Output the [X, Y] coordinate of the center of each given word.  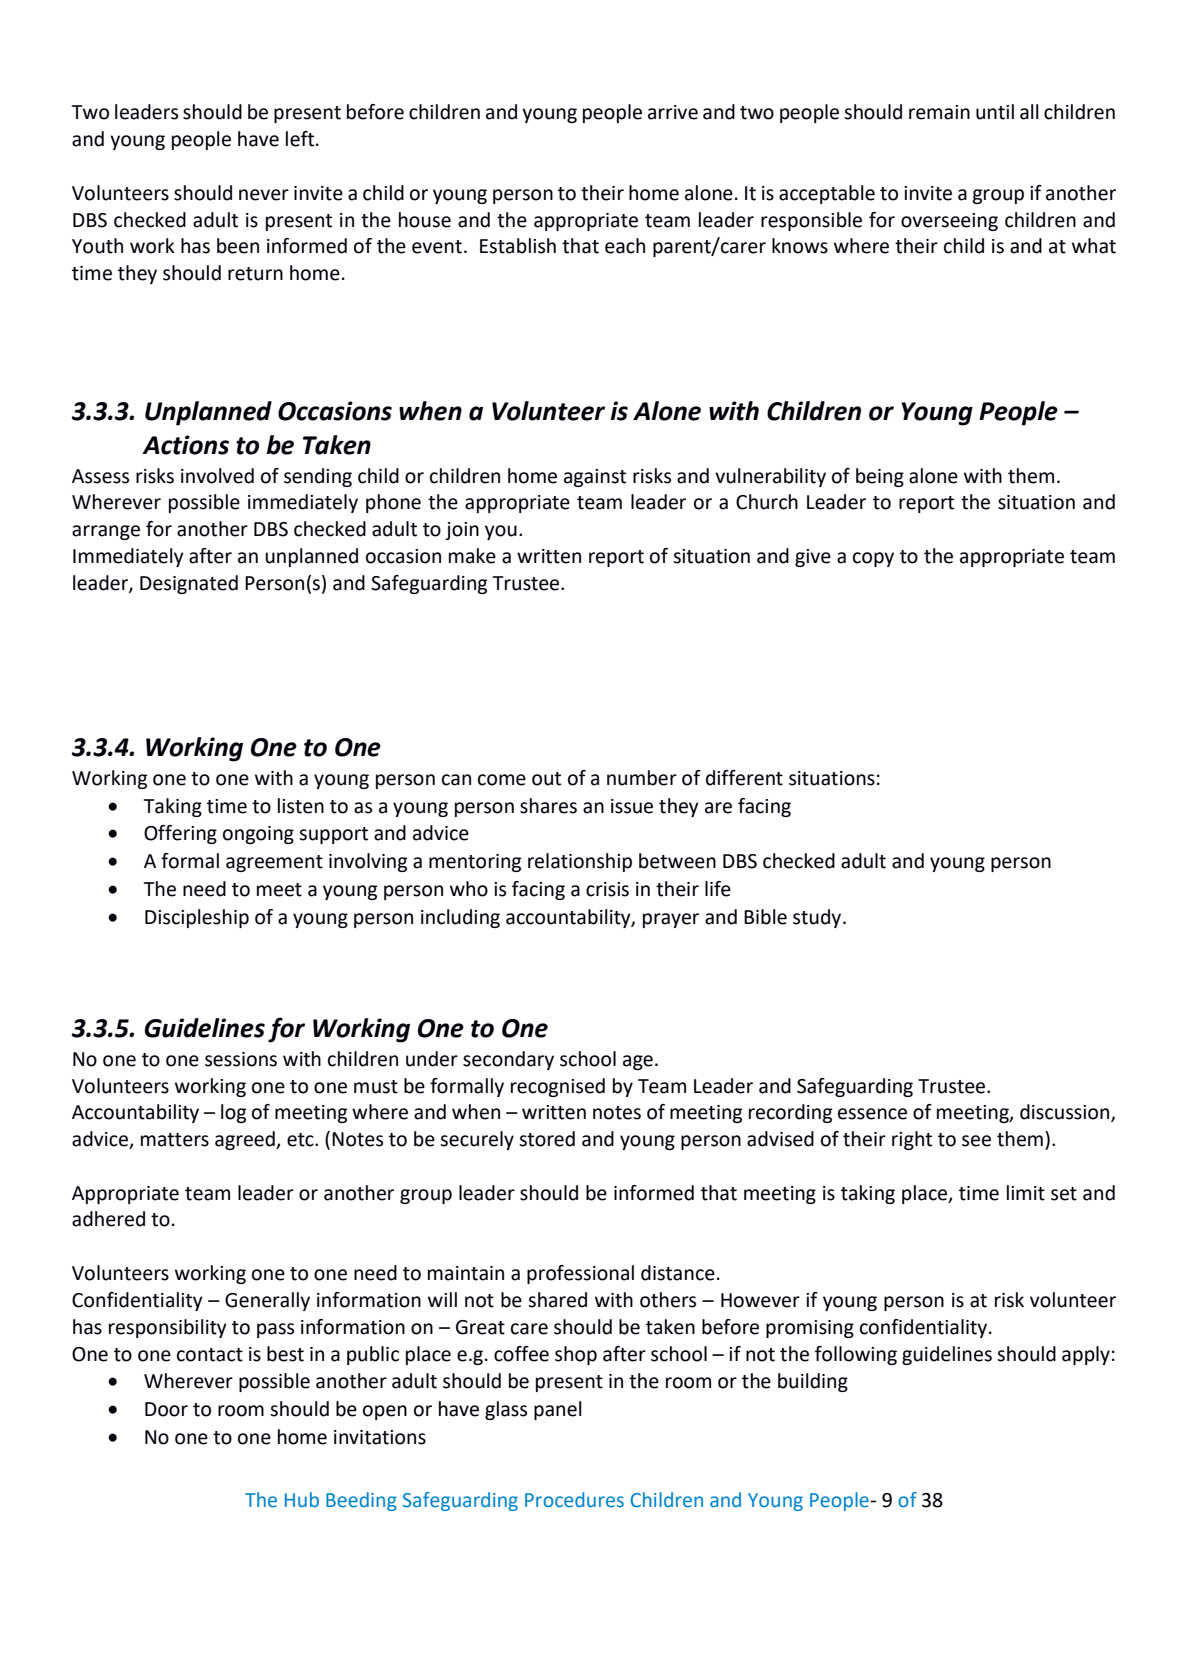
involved [217, 476]
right [912, 1140]
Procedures [574, 1500]
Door [166, 1409]
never [264, 195]
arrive [673, 112]
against [595, 478]
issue [632, 806]
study [818, 918]
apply [1086, 1355]
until [995, 112]
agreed [246, 1140]
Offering [180, 834]
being [880, 477]
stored [547, 1139]
